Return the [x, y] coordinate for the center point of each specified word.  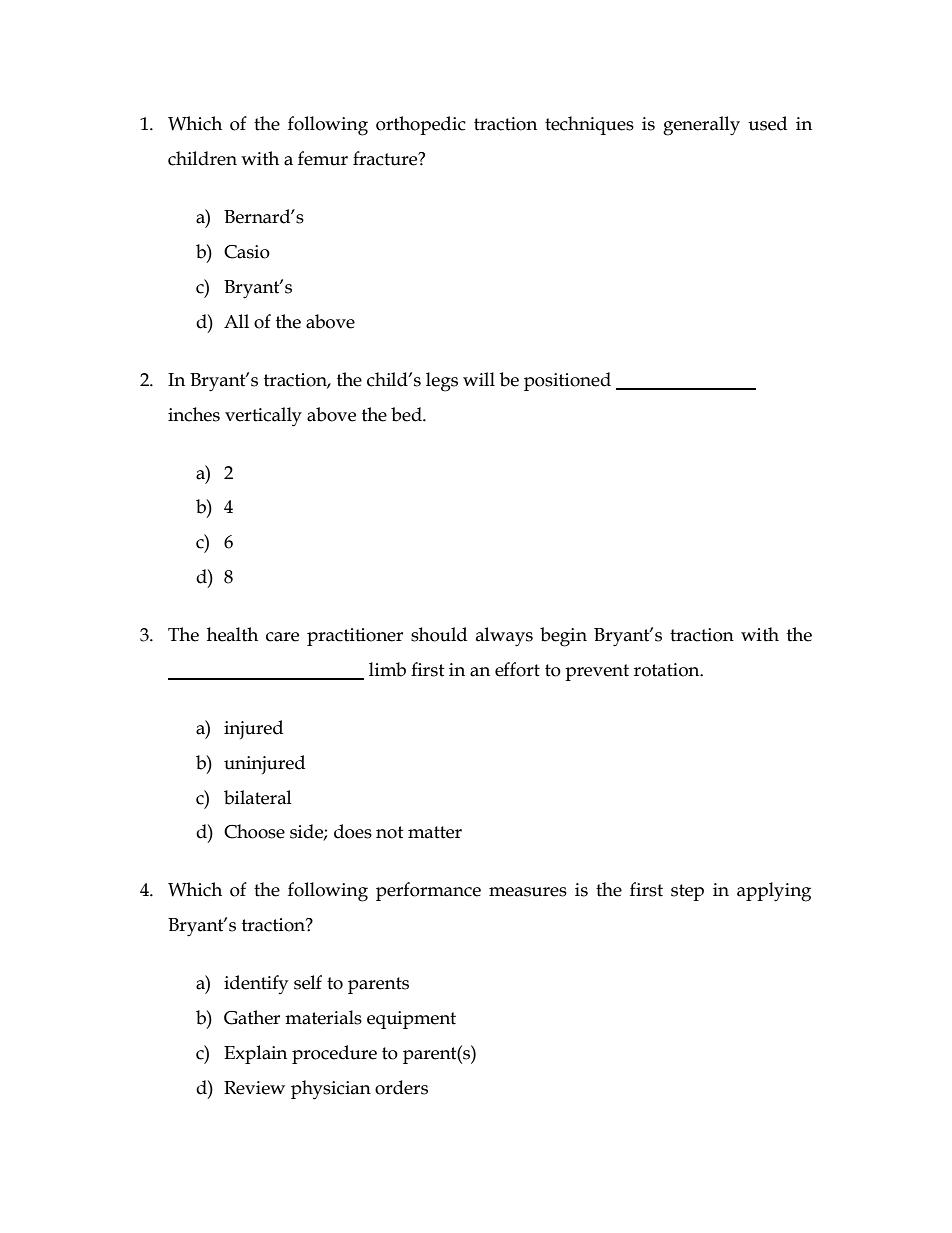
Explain [255, 1054]
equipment [411, 1020]
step [687, 892]
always [504, 637]
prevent [597, 672]
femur [323, 158]
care [282, 637]
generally [701, 126]
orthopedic [421, 125]
